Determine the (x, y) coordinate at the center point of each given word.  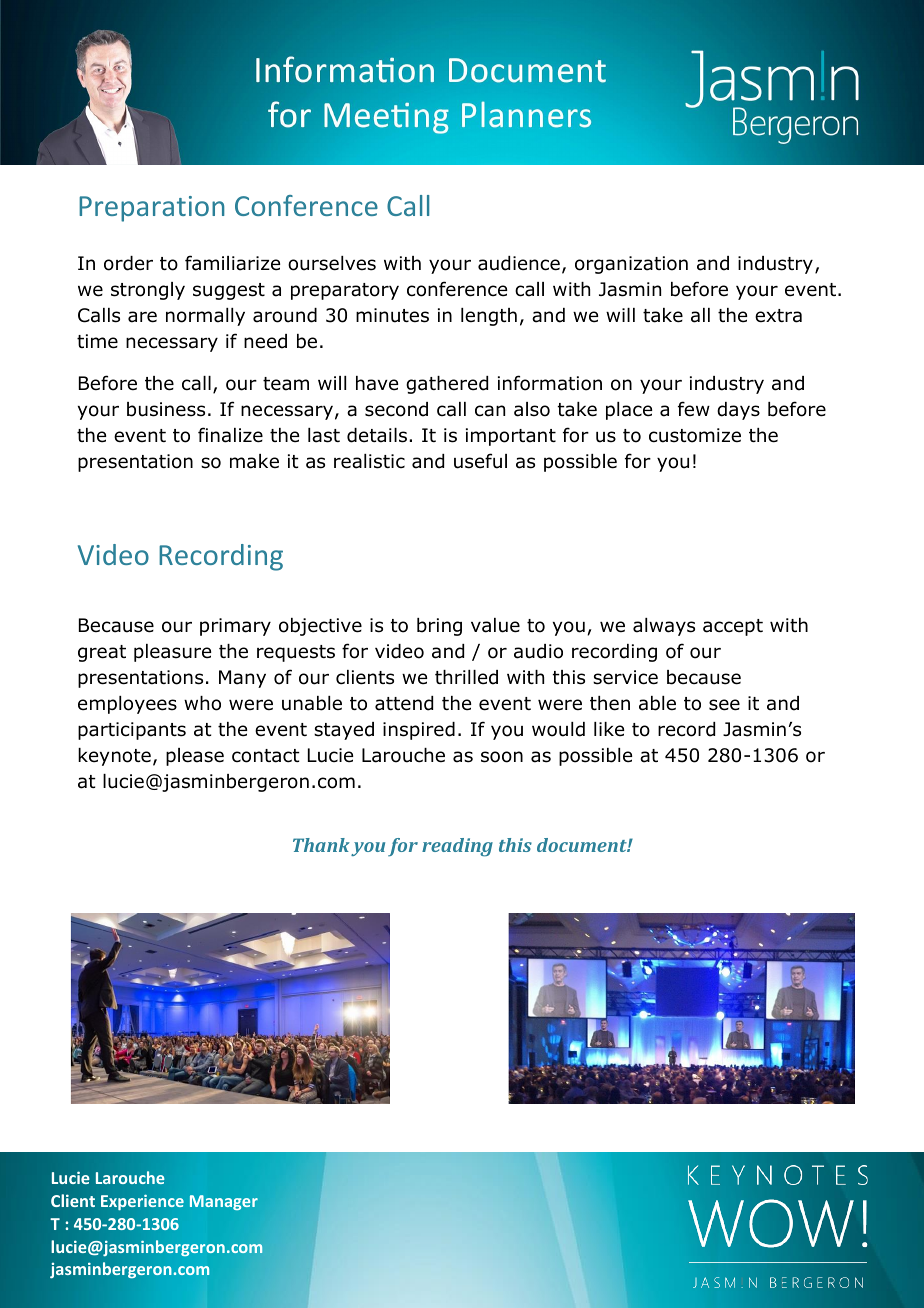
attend (404, 703)
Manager (224, 1202)
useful (480, 461)
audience (519, 263)
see (724, 705)
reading (457, 847)
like (609, 729)
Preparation (152, 209)
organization (631, 265)
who (202, 703)
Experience (142, 1202)
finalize (230, 435)
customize (695, 435)
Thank (321, 845)
